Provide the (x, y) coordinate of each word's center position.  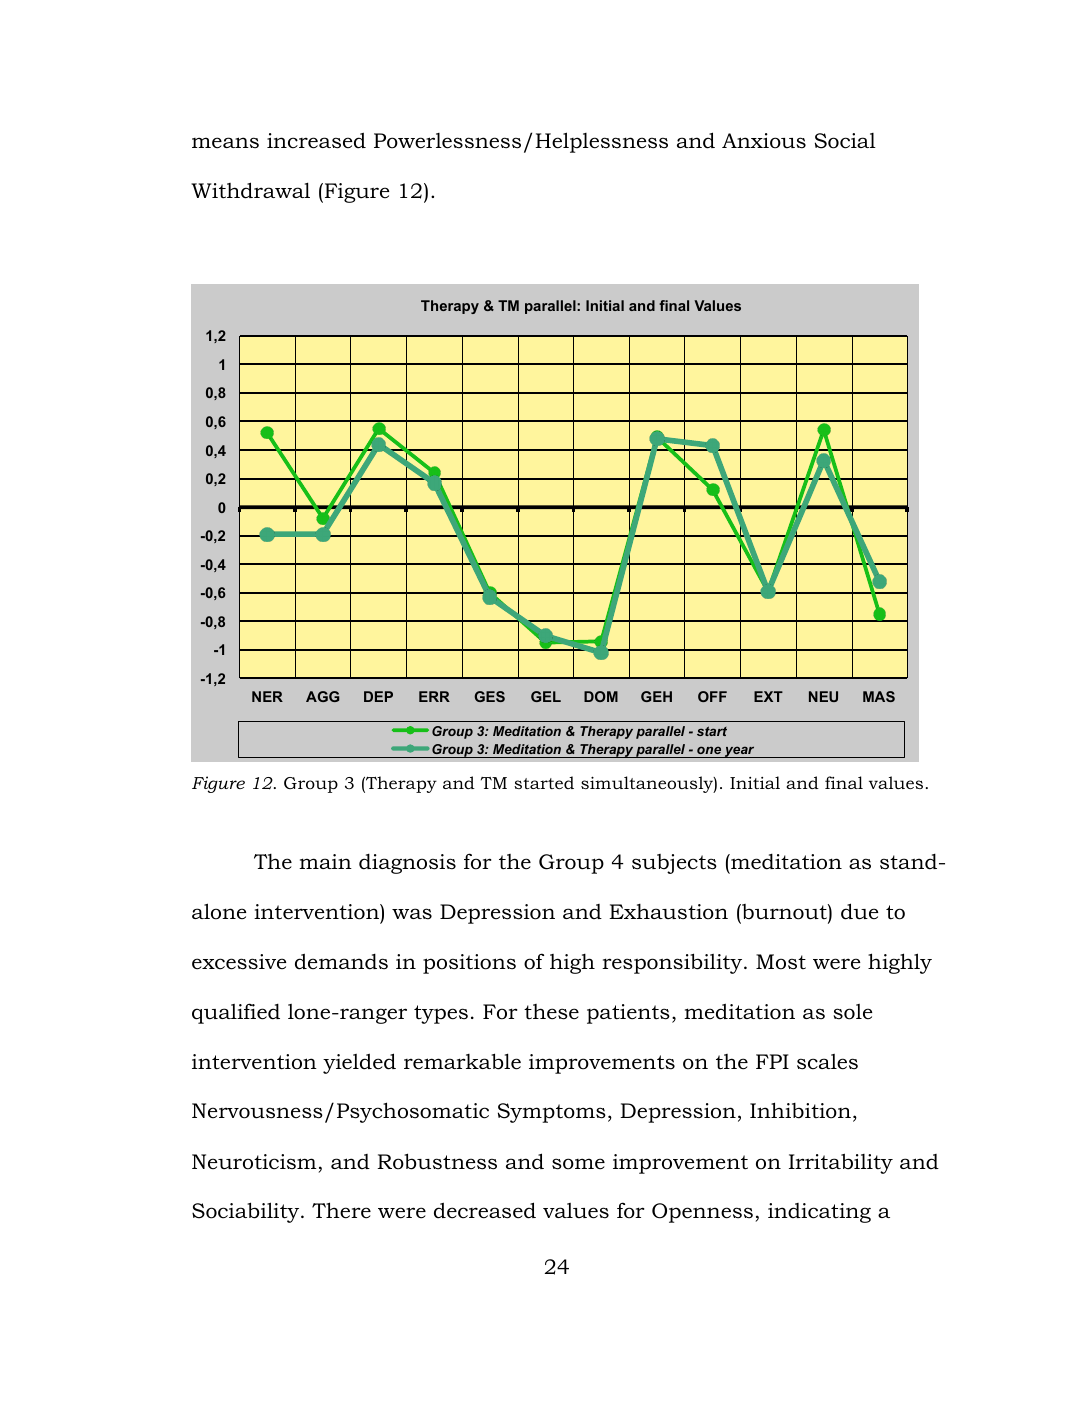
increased (316, 140)
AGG (322, 696)
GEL (546, 696)
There (341, 1210)
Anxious (764, 141)
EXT (768, 696)
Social (845, 141)
